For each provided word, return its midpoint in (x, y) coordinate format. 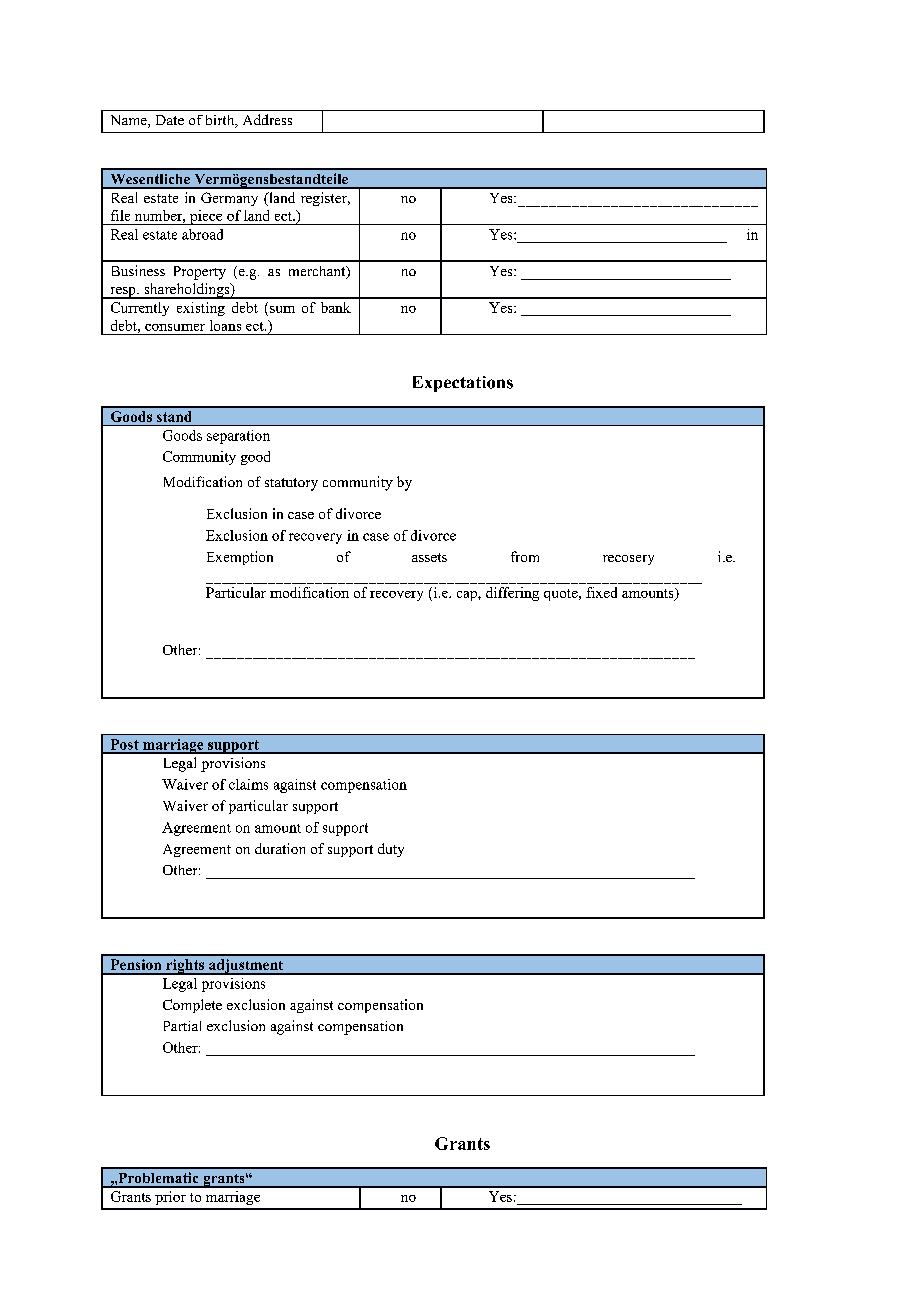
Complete (192, 1006)
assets (429, 557)
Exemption (240, 558)
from (525, 556)
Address (267, 119)
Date (170, 120)
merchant (318, 272)
